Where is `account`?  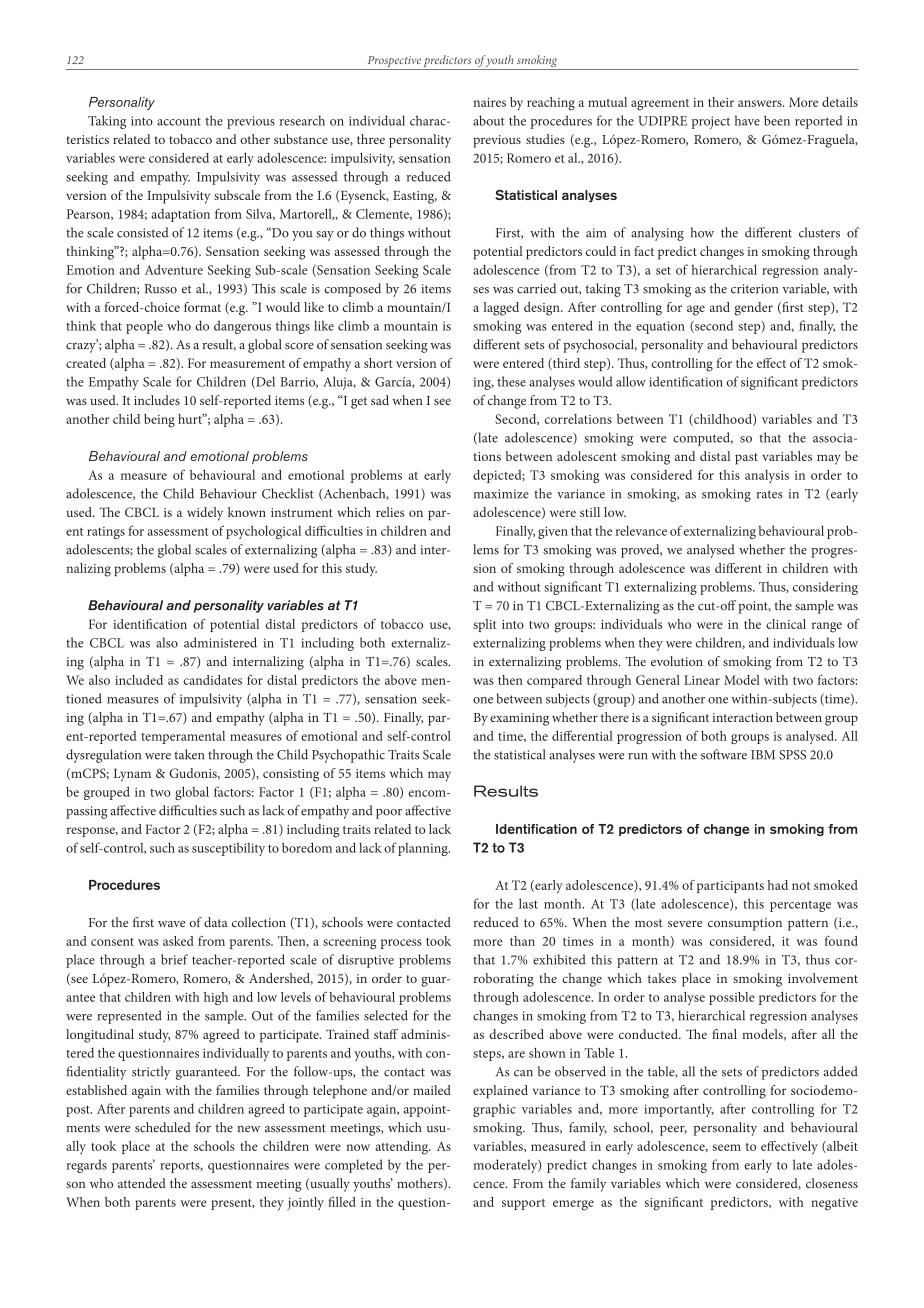
account is located at coordinates (179, 121).
